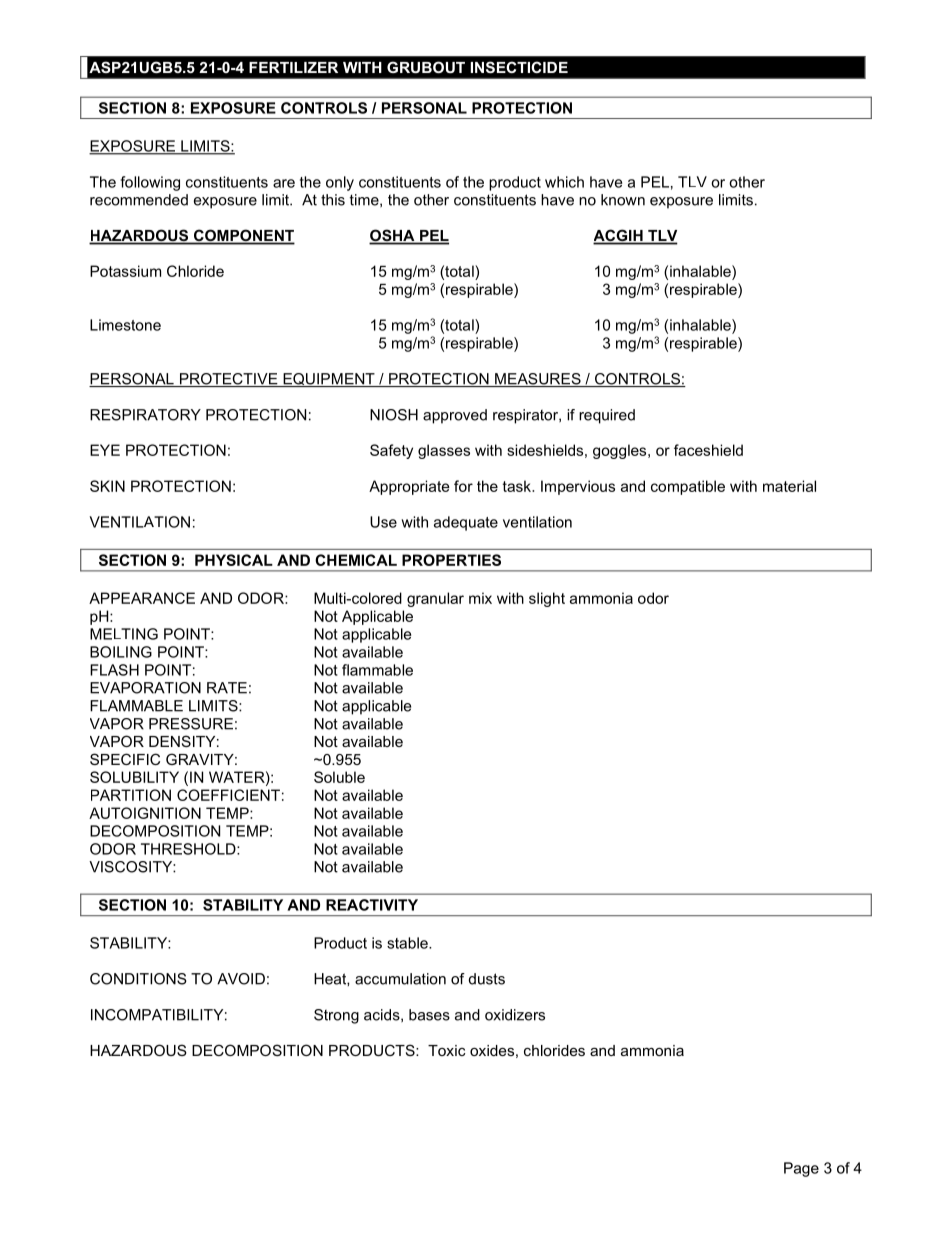  Describe the element at coordinates (446, 1050) in the screenshot. I see `Toxic` at that location.
